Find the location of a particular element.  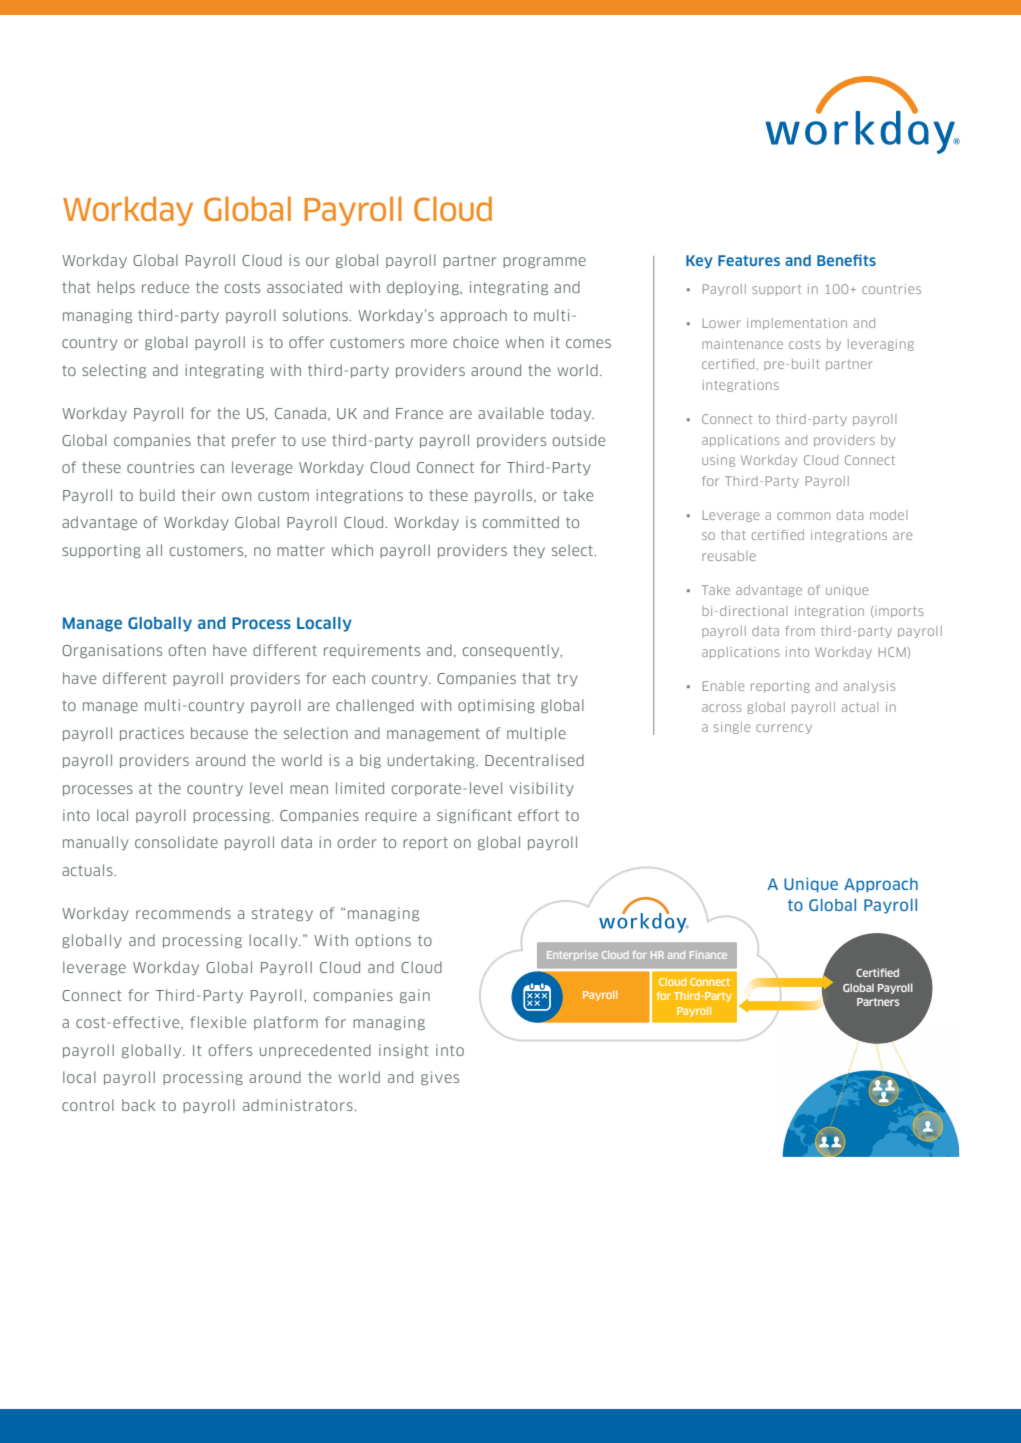

Benefits is located at coordinates (846, 260).
